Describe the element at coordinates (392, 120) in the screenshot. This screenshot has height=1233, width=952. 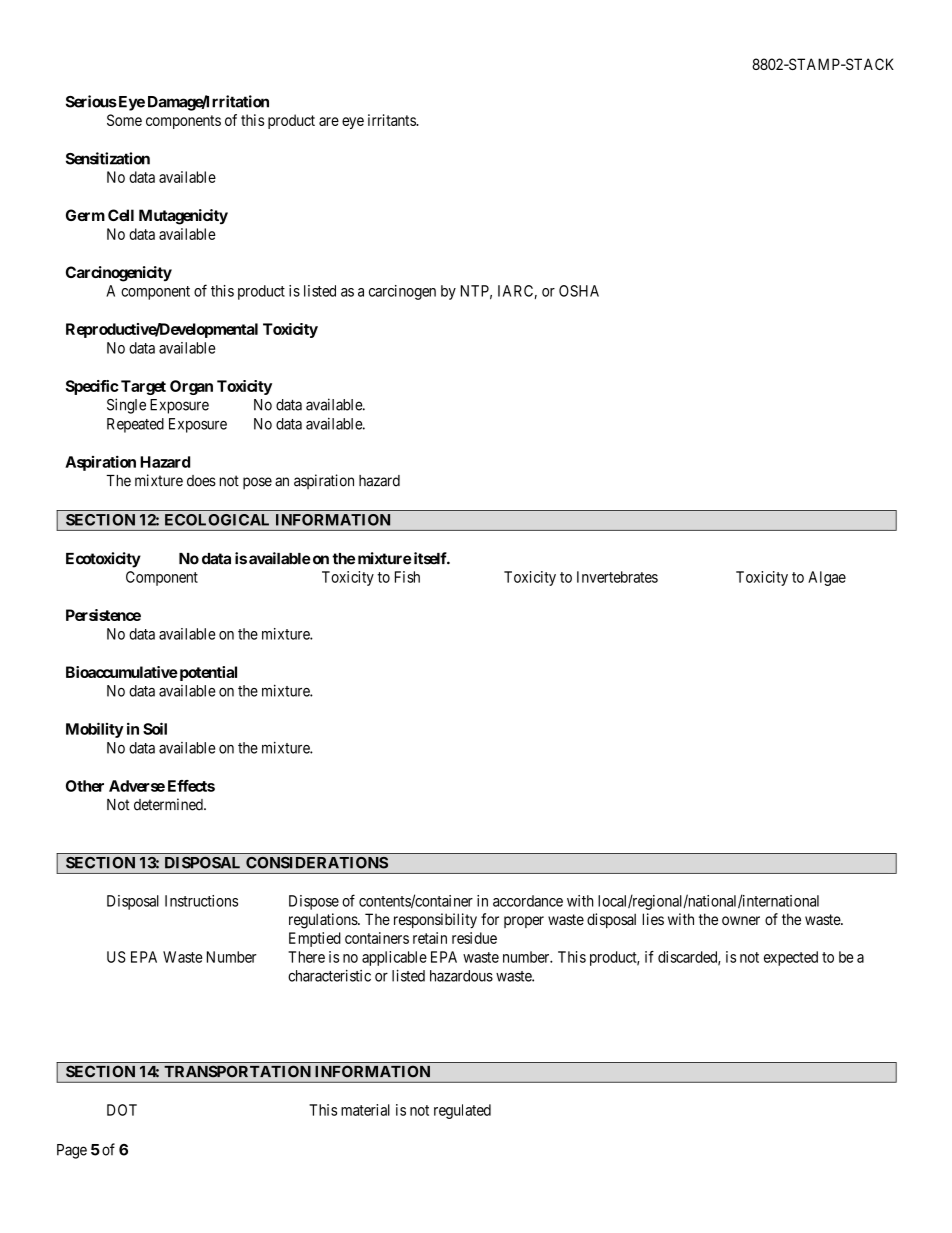
I see `irritants` at that location.
